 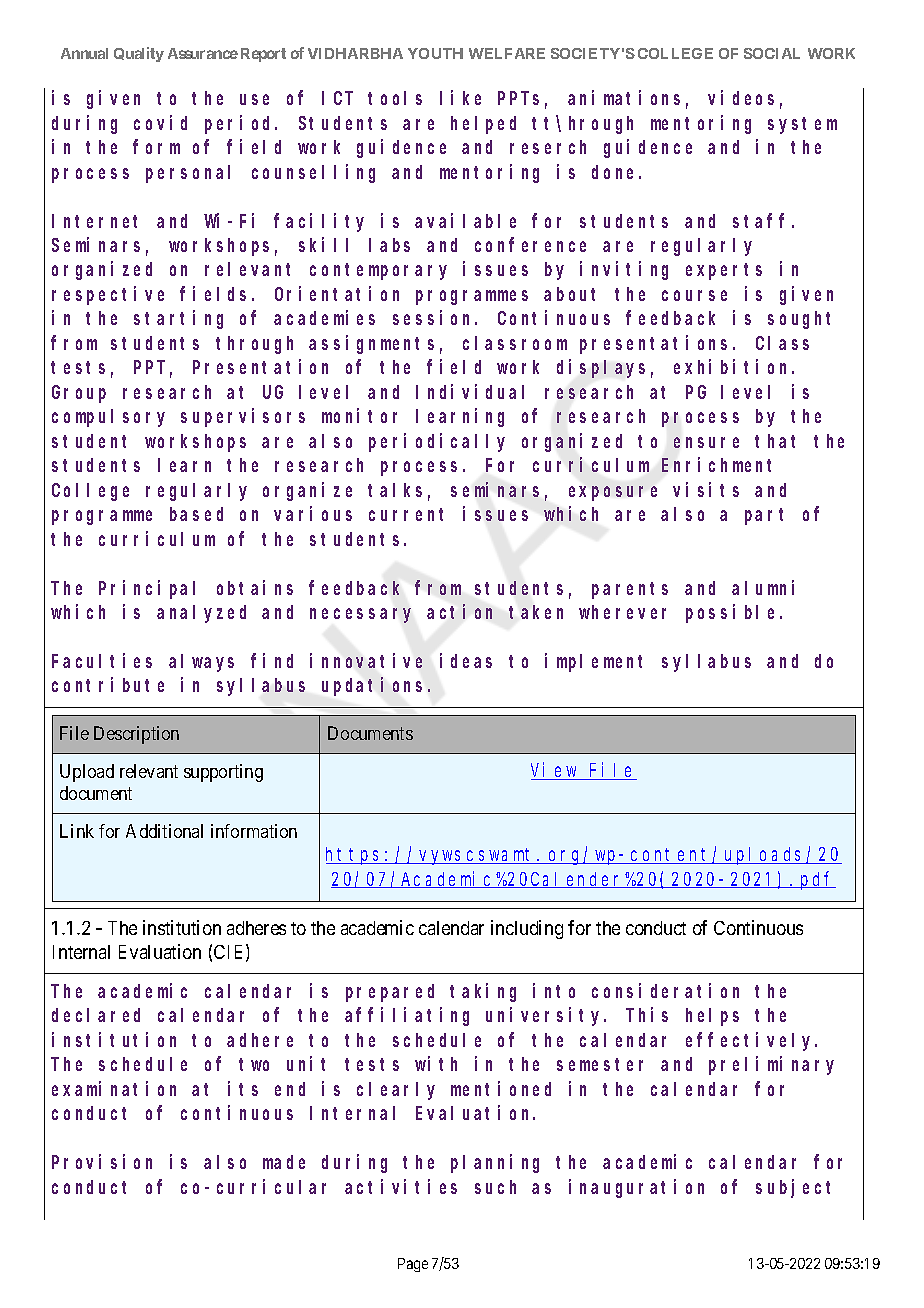 What do you see at coordinates (313, 513) in the page?
I see `various` at bounding box center [313, 513].
